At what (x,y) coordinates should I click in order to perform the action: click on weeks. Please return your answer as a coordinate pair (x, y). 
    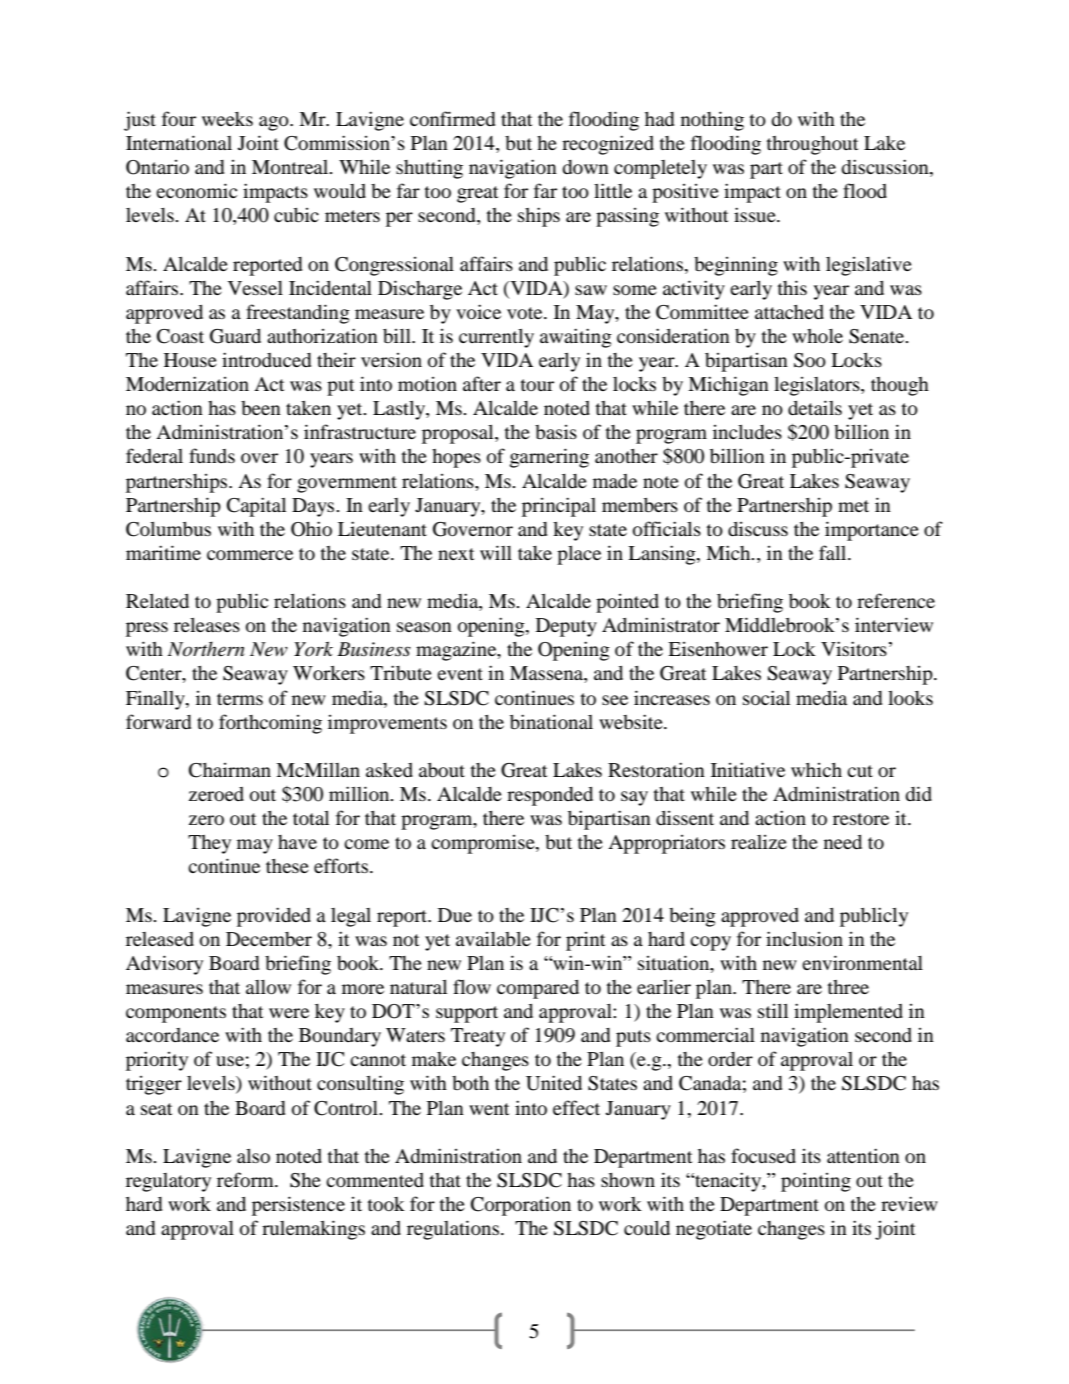
    Looking at the image, I should click on (227, 119).
